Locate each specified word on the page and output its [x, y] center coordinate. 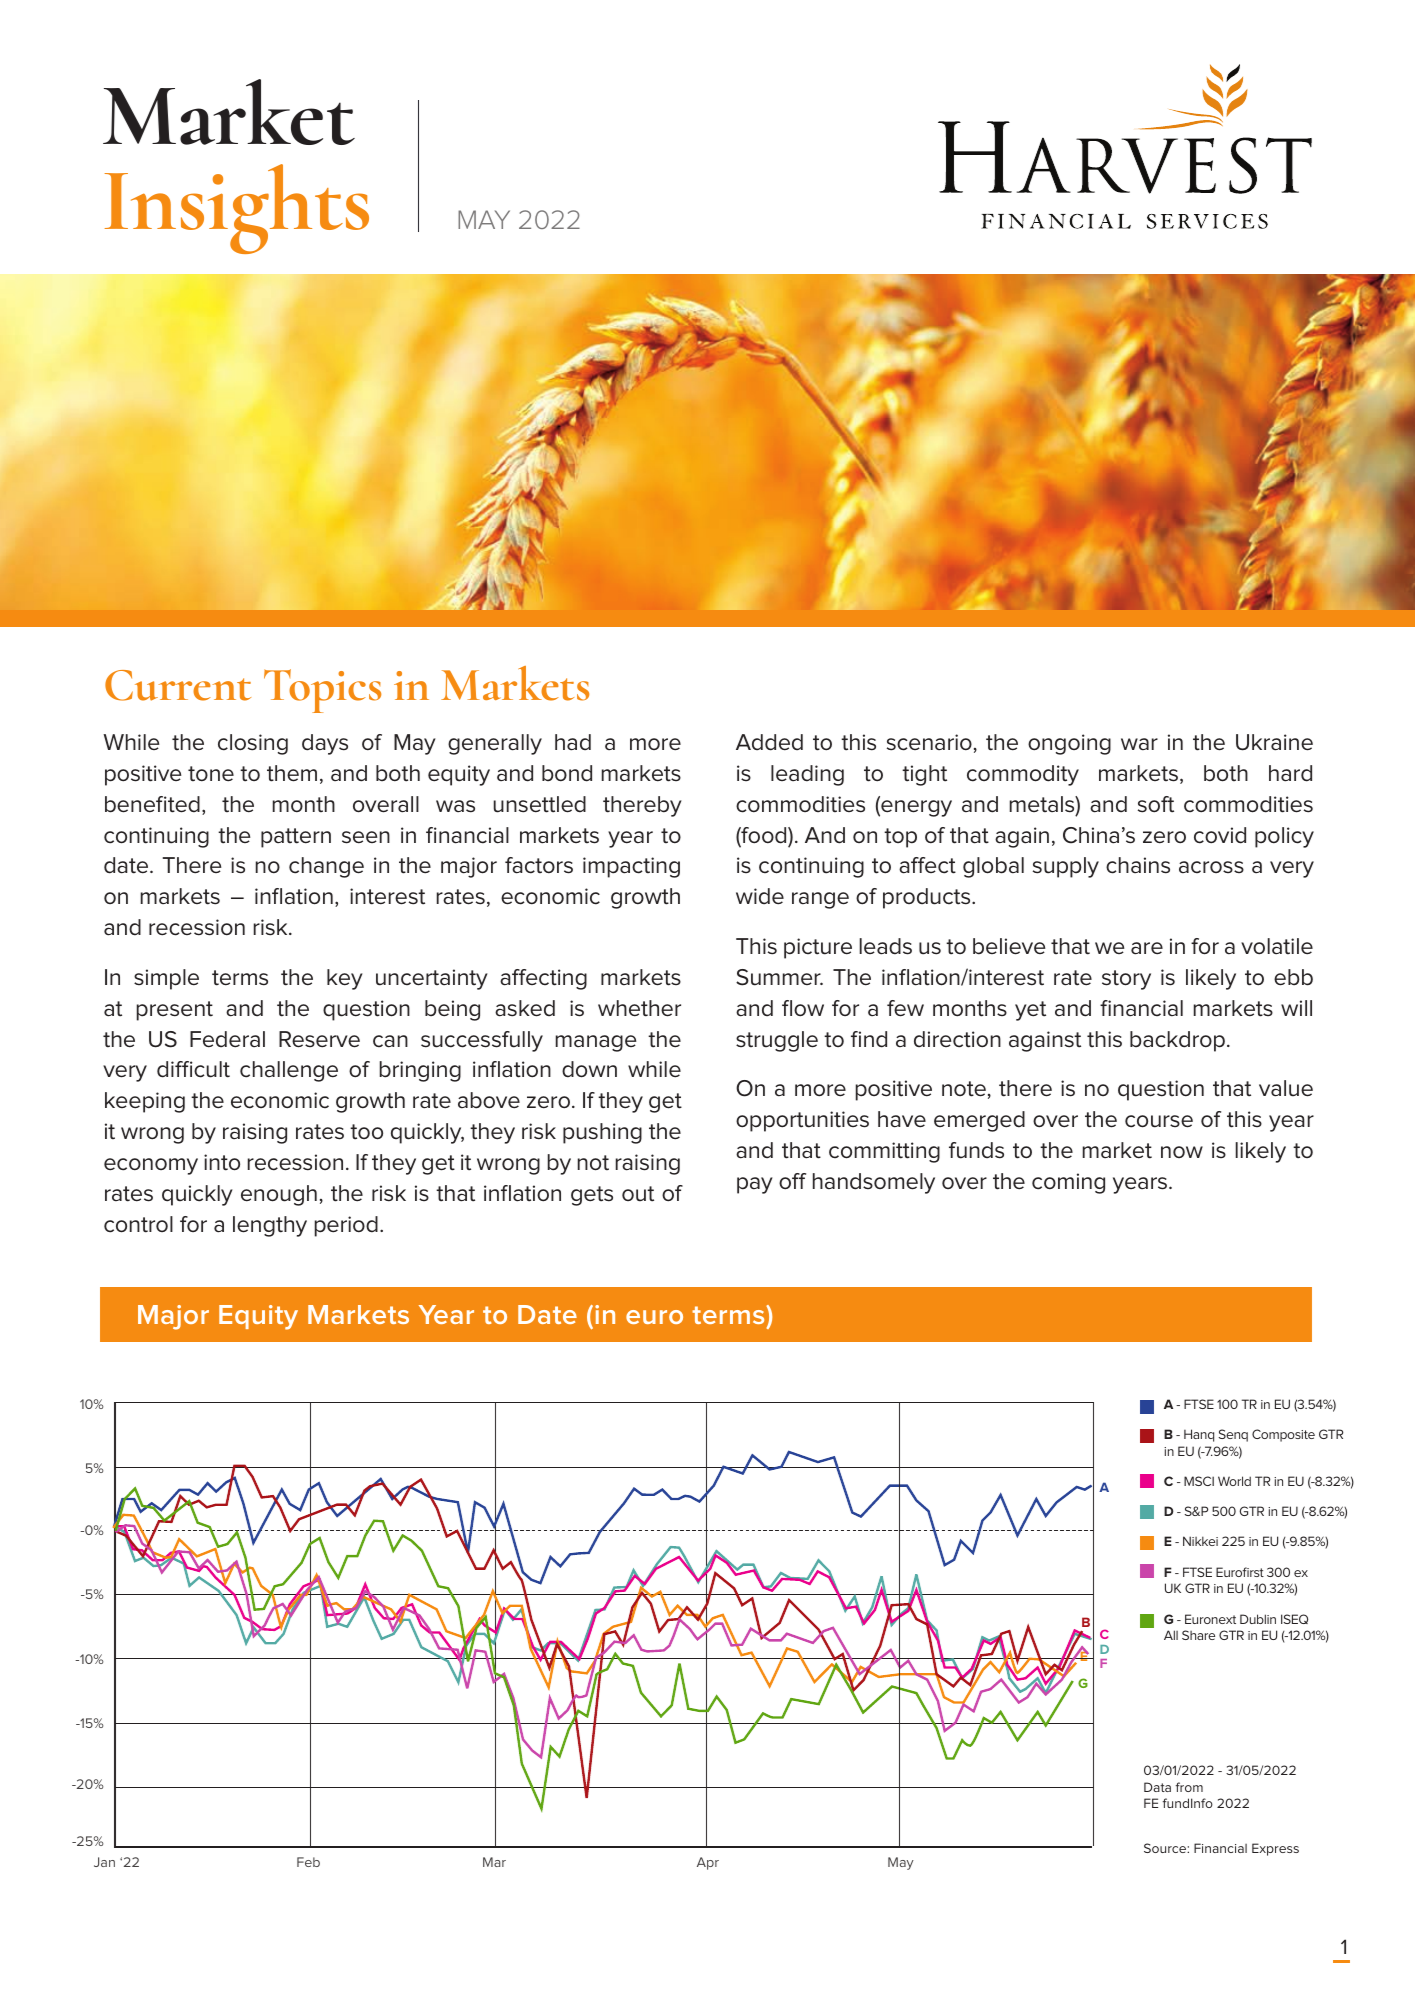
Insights [237, 209]
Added [769, 742]
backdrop [1177, 1041]
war [1139, 744]
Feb [308, 1862]
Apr [708, 1863]
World [1234, 1481]
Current [178, 685]
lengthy [270, 1226]
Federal [227, 1039]
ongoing [1069, 744]
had [573, 742]
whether [639, 1008]
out [638, 1194]
